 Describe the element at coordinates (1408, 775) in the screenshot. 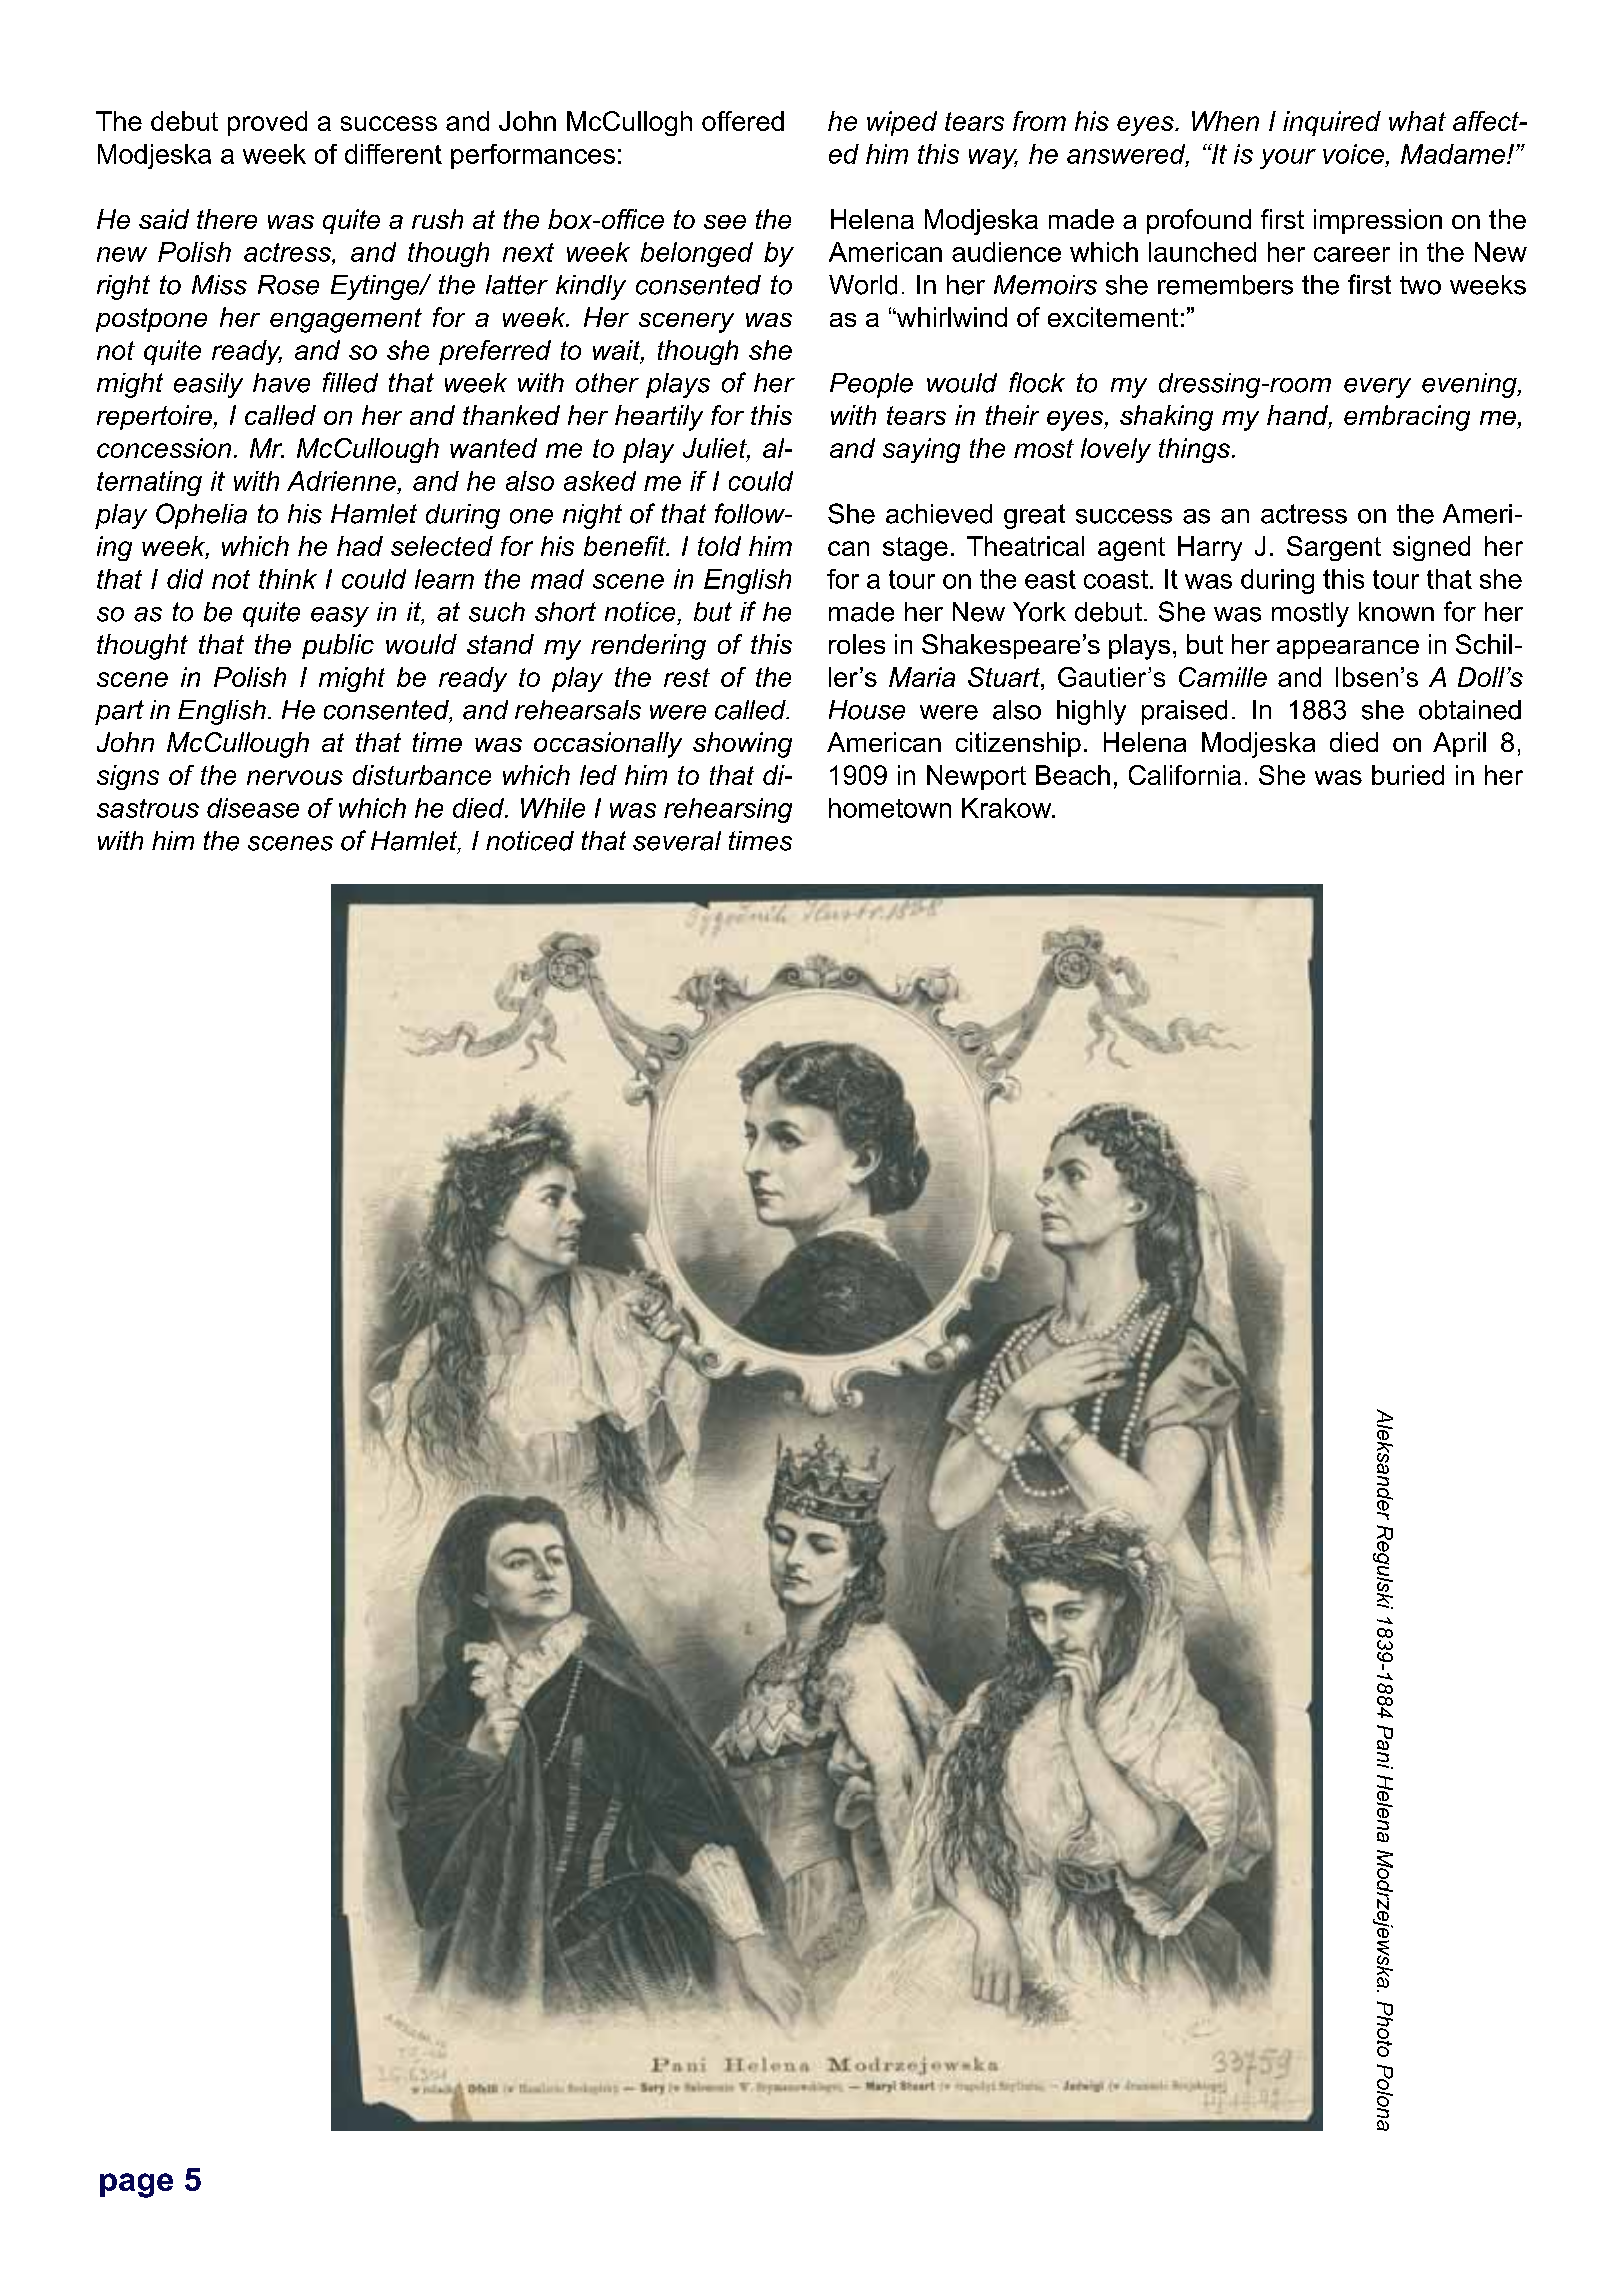

I see `buried` at that location.
